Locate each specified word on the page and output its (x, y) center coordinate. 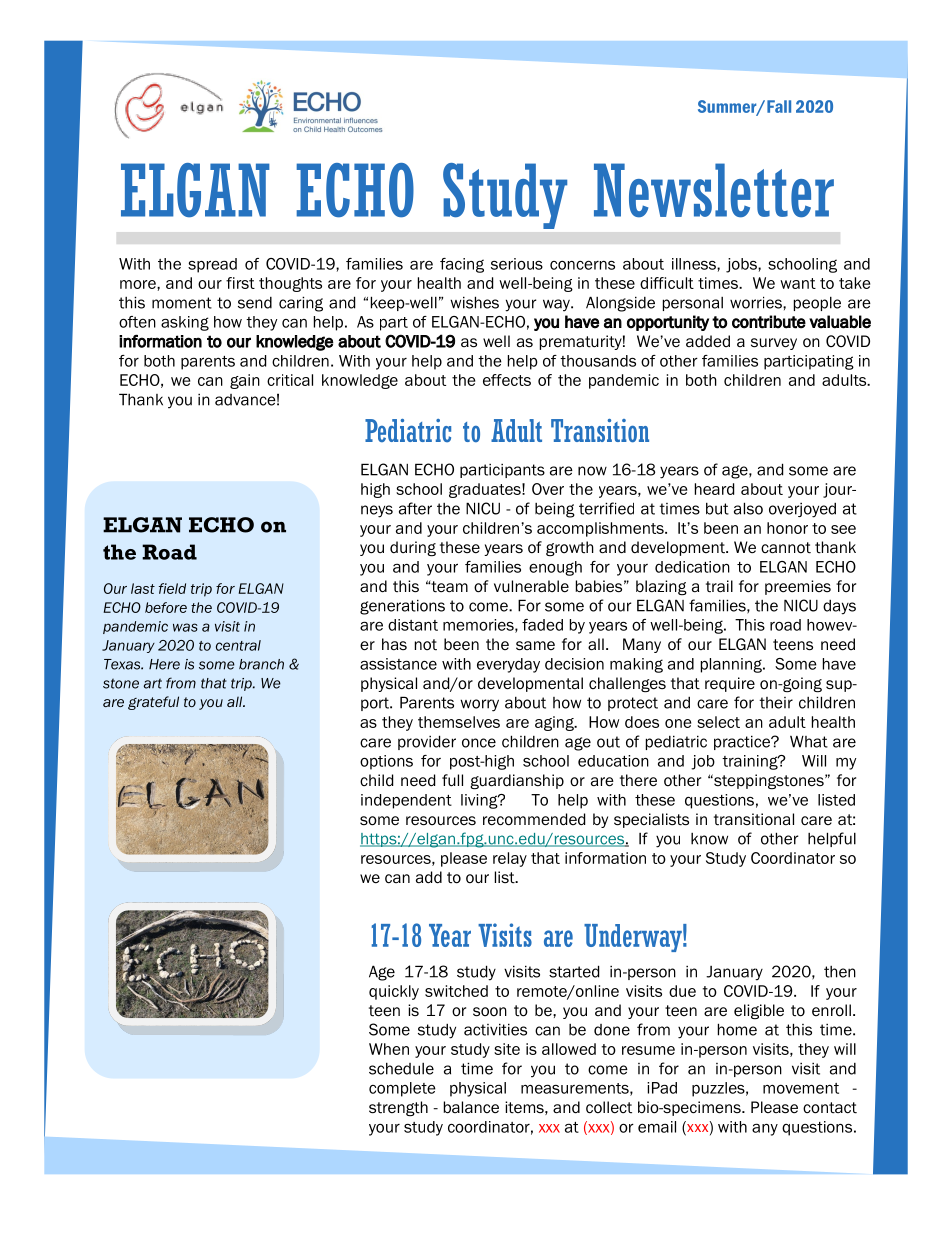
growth (570, 548)
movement (801, 1088)
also (748, 508)
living (480, 801)
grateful (153, 703)
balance (471, 1107)
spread (212, 265)
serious (517, 264)
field (172, 588)
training (751, 762)
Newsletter (714, 190)
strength (398, 1108)
